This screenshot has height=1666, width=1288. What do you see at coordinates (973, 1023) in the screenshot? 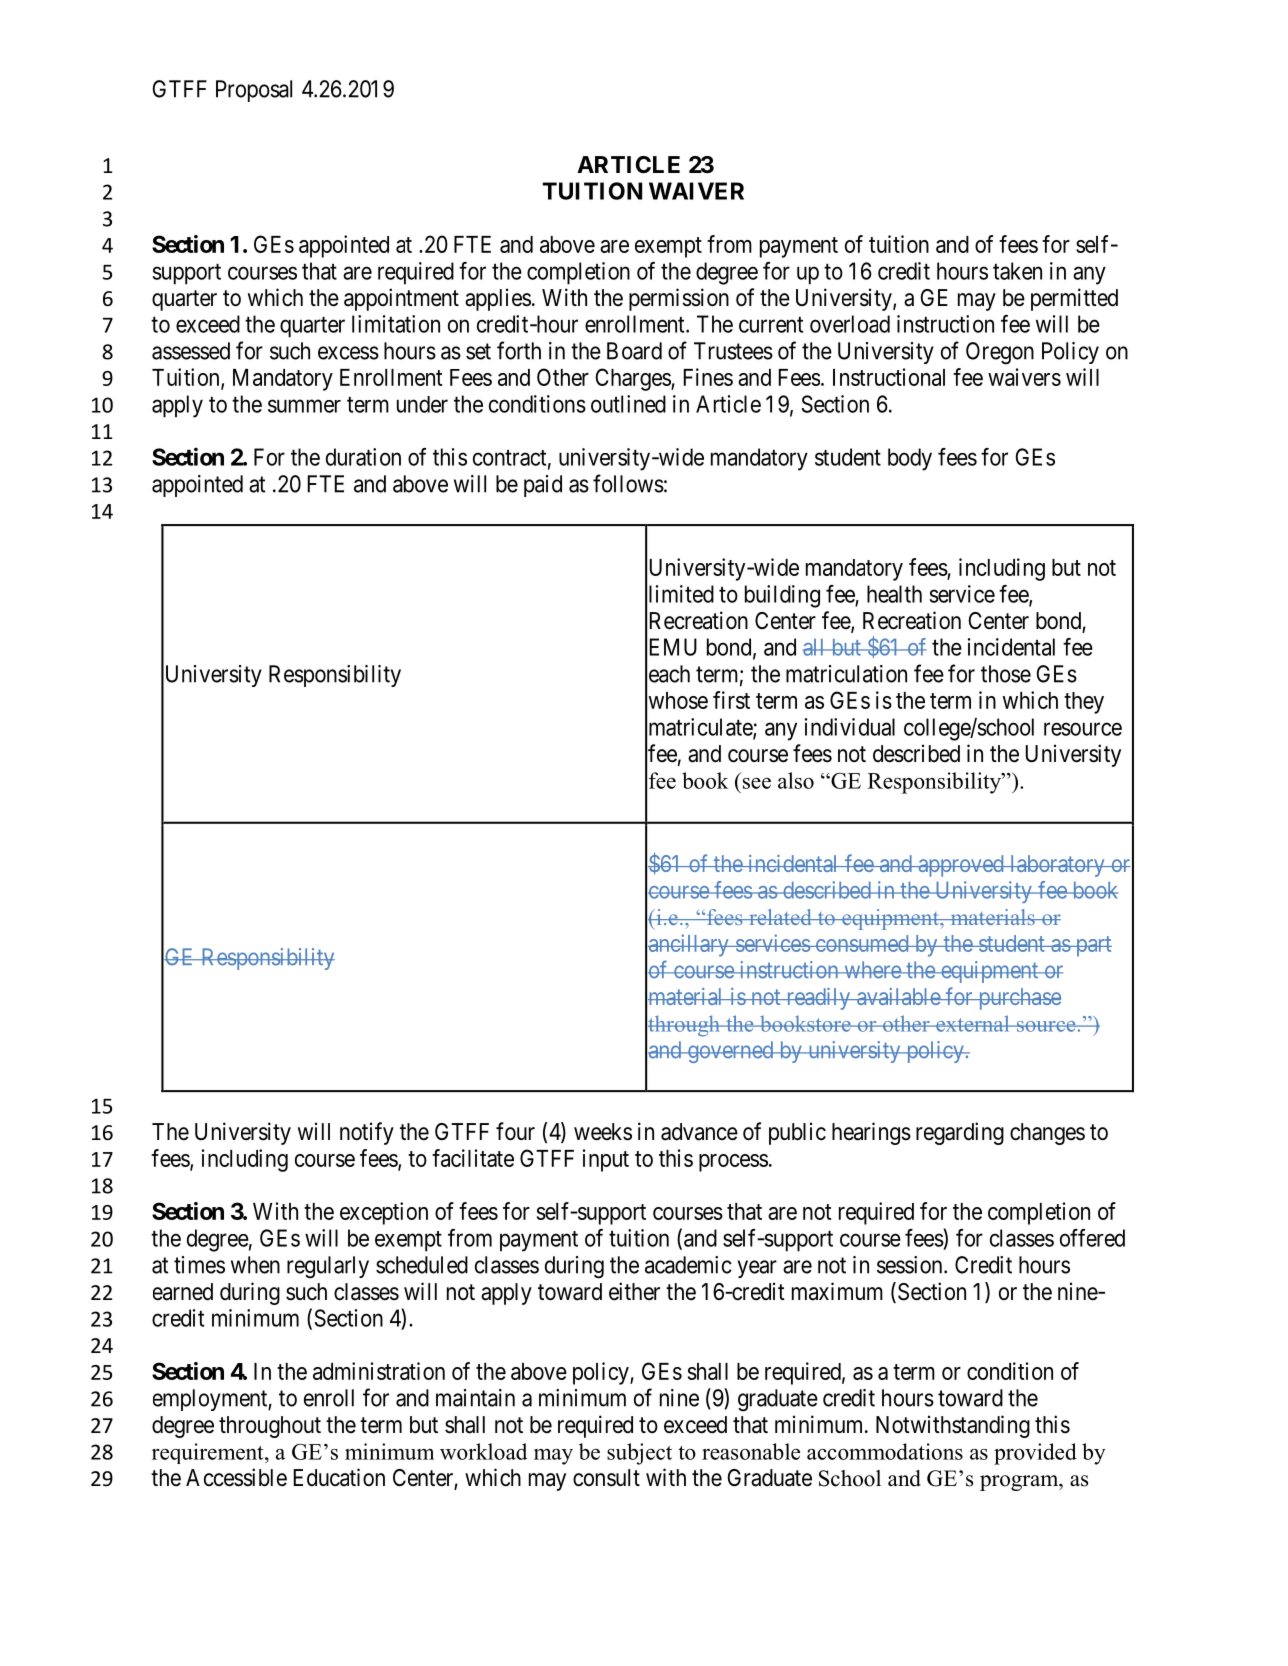
I see `external` at bounding box center [973, 1023].
